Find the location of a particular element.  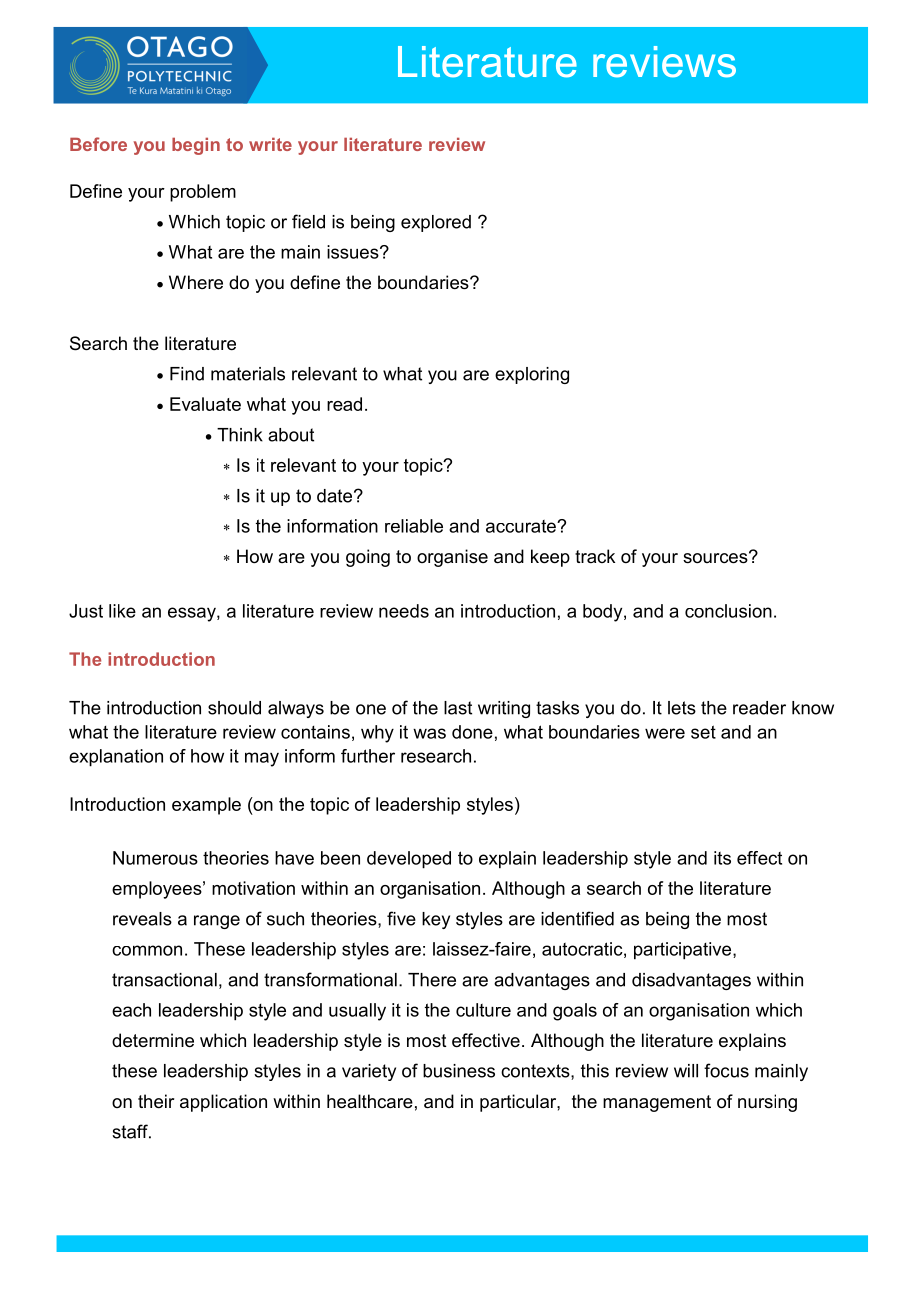

problem is located at coordinates (203, 193).
